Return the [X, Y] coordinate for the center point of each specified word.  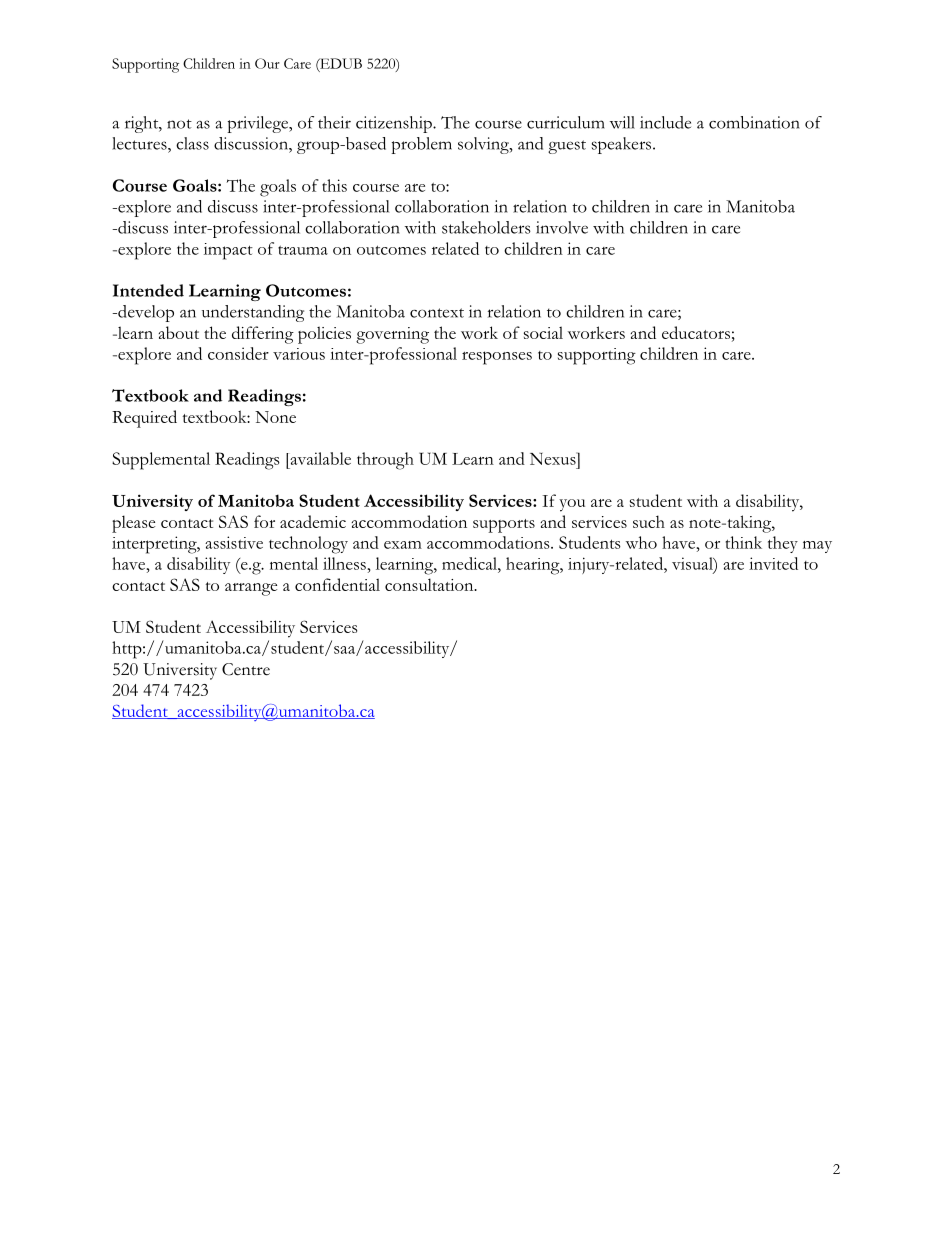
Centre [246, 669]
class [192, 143]
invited [773, 563]
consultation [430, 584]
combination [754, 122]
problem [421, 145]
